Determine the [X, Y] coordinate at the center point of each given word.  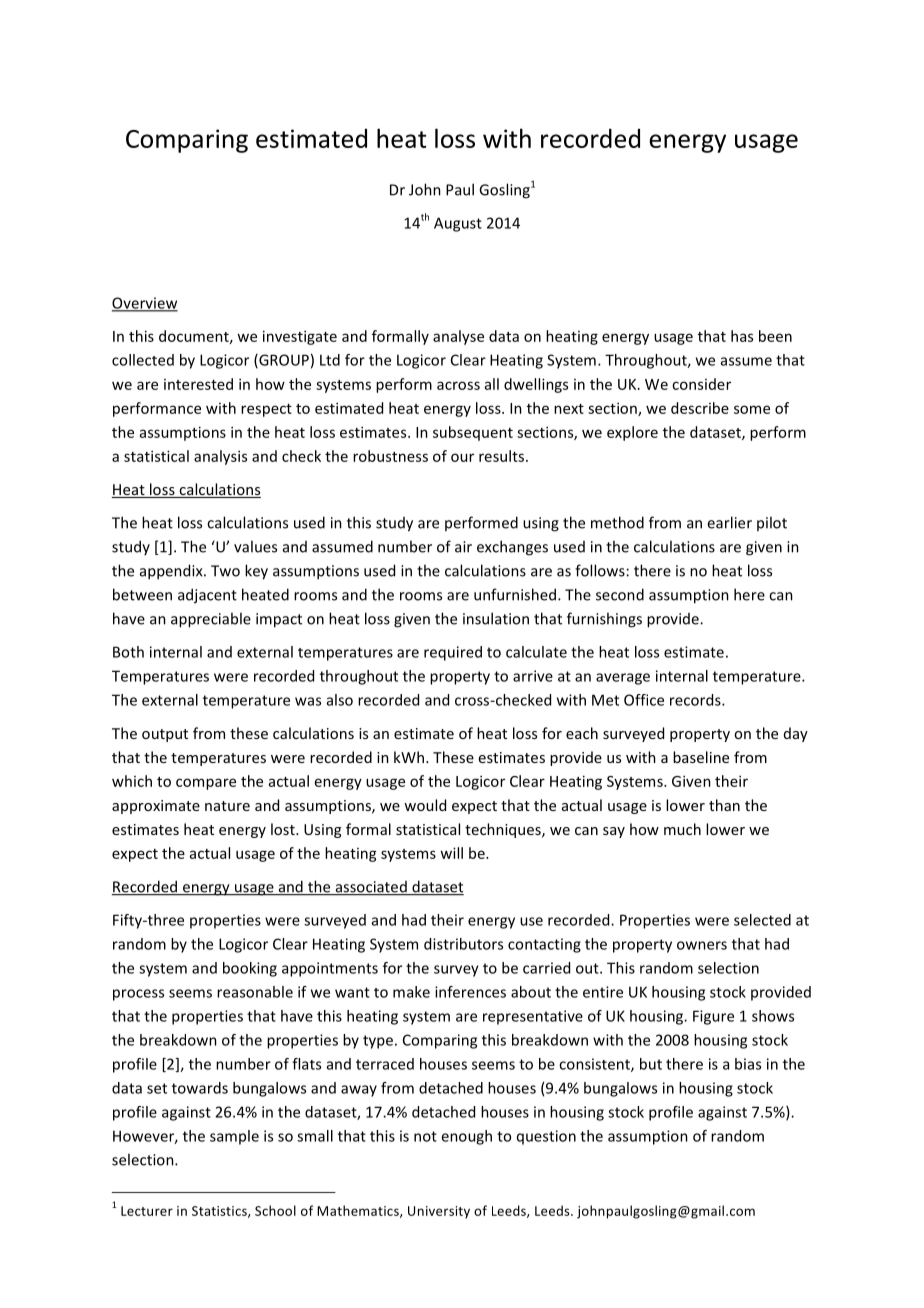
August [458, 224]
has [742, 336]
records [696, 700]
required [453, 653]
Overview [145, 304]
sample [234, 1137]
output [165, 735]
